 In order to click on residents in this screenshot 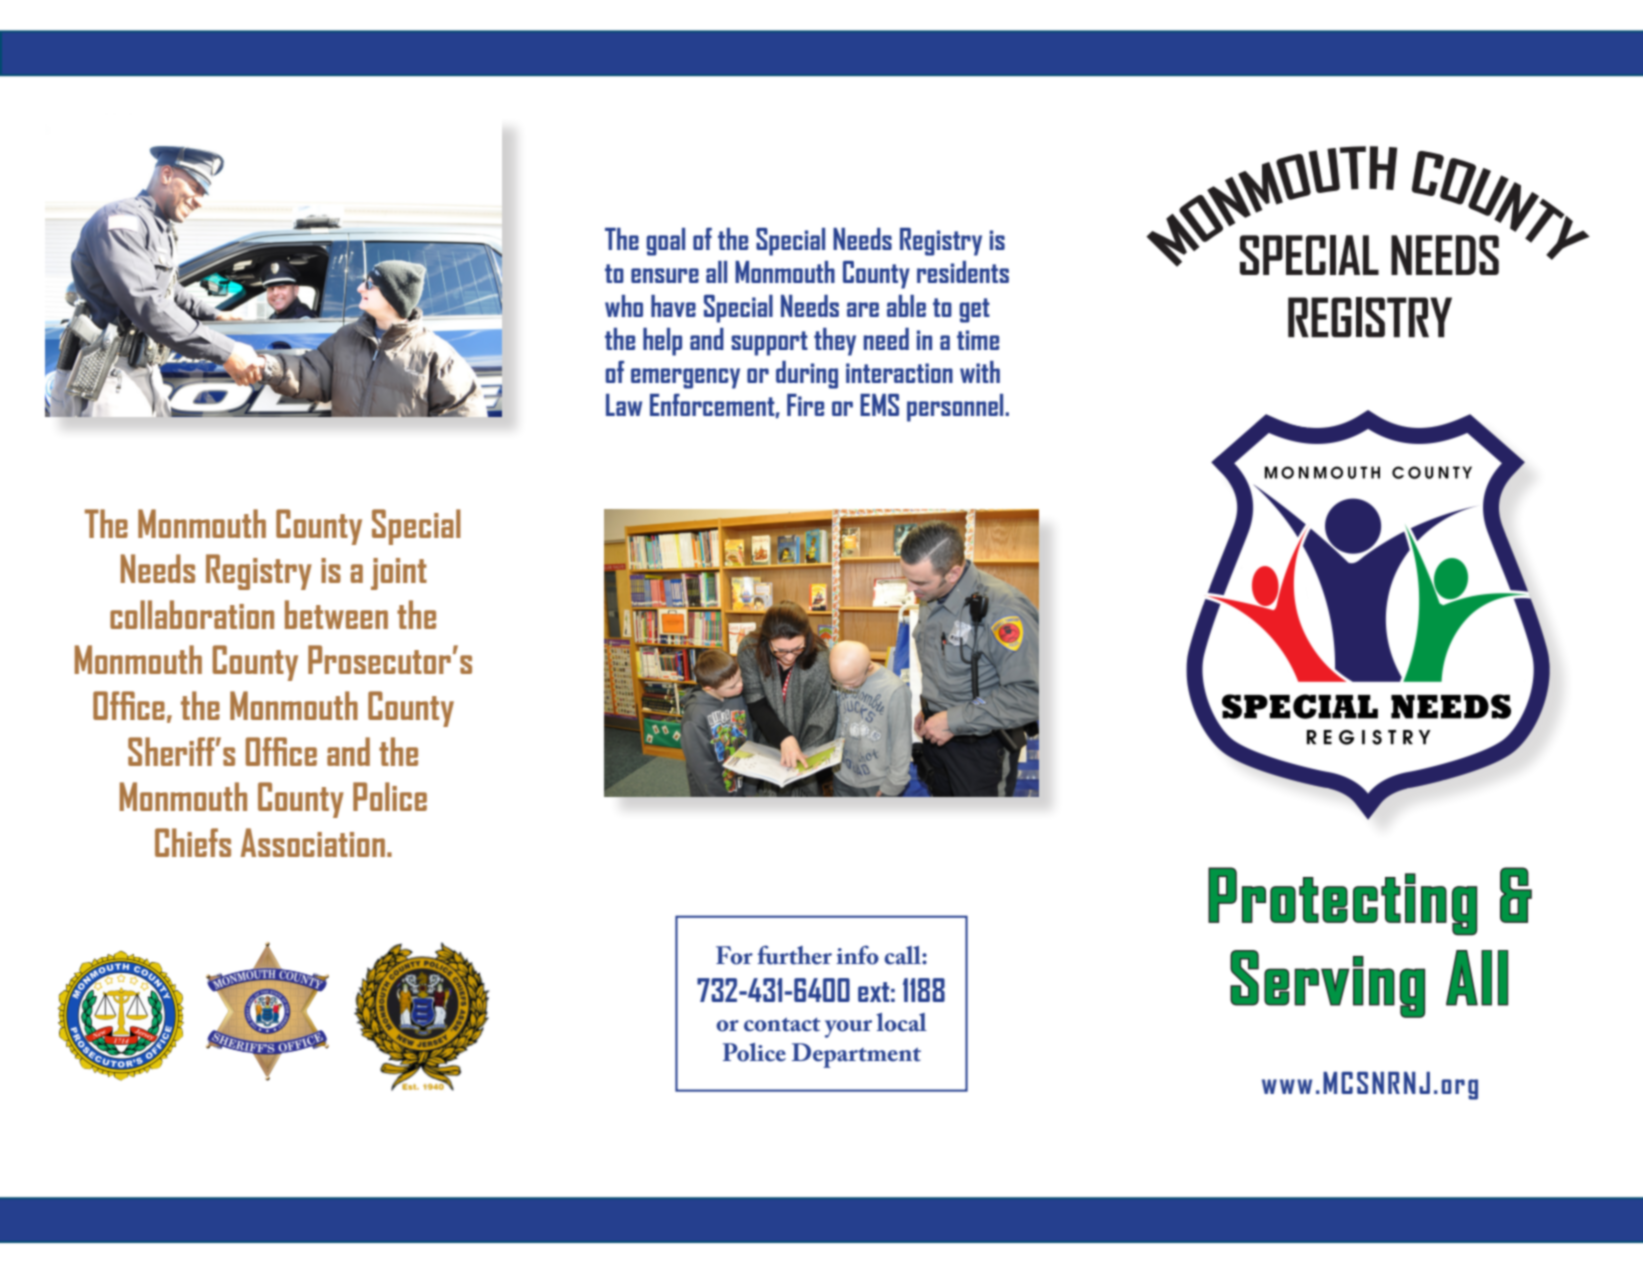, I will do `click(963, 272)`.
